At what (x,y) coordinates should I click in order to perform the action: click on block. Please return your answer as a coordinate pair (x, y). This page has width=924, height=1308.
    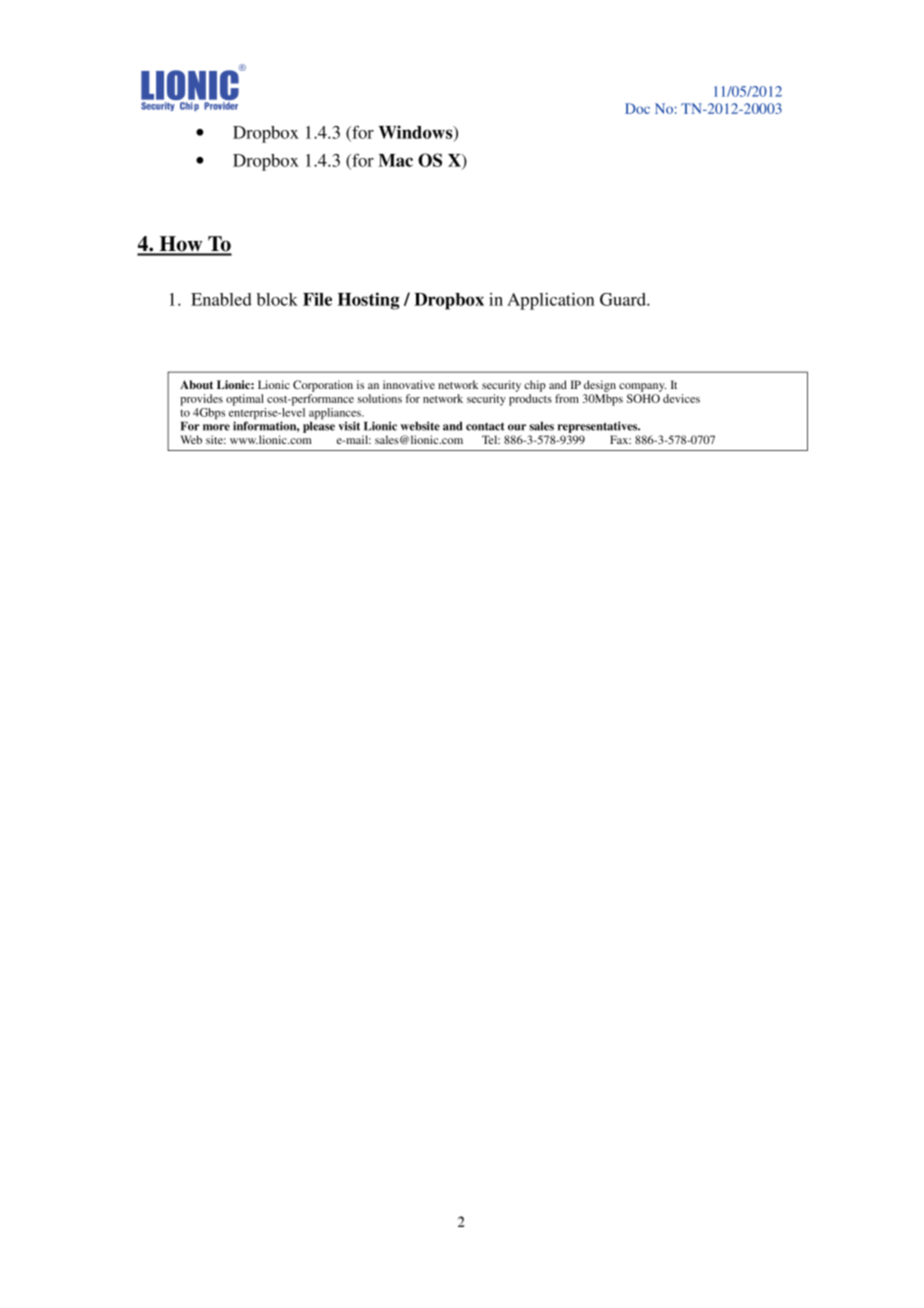
    Looking at the image, I should click on (277, 299).
